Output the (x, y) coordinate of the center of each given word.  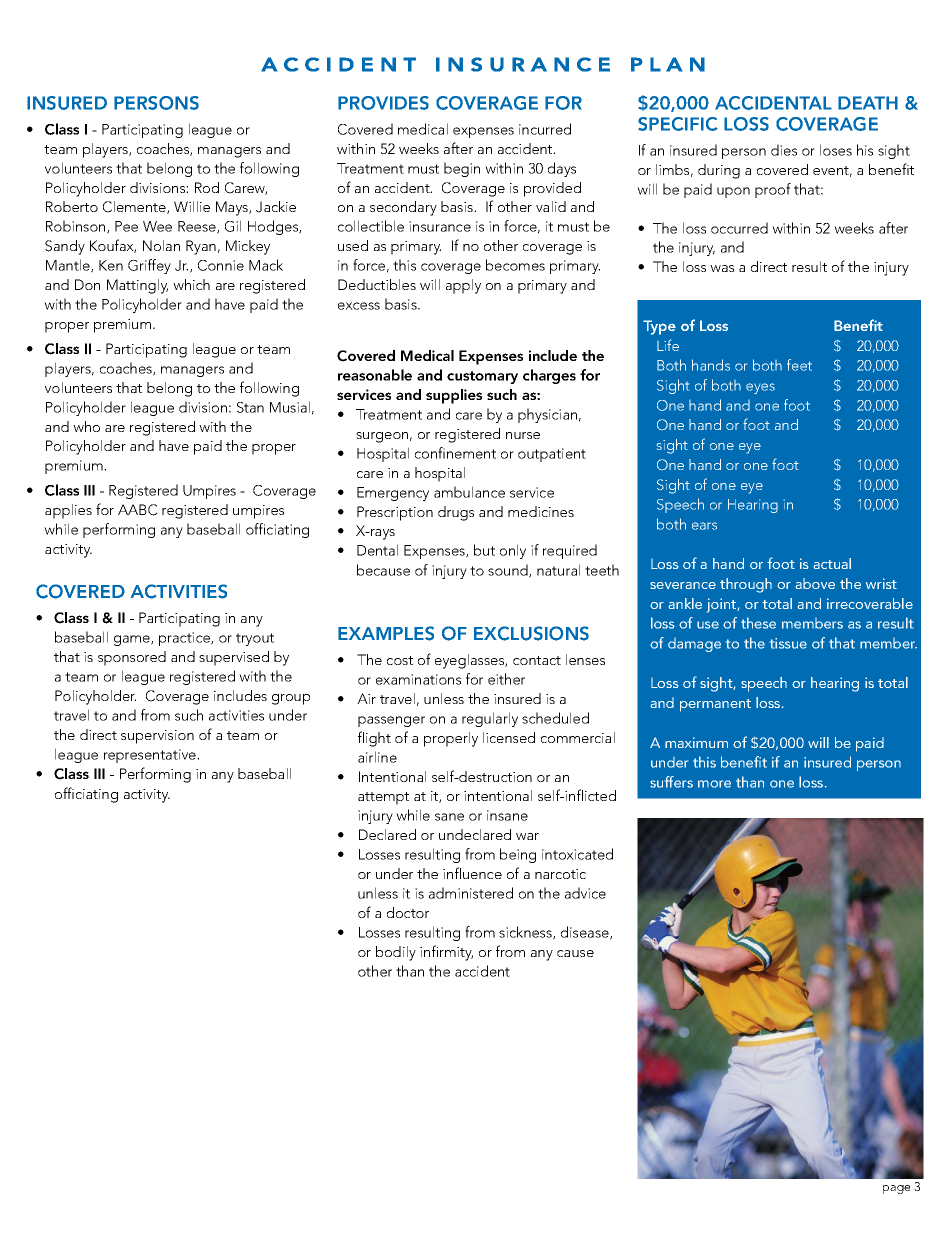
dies (784, 150)
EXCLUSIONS (531, 633)
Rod (207, 187)
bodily (396, 953)
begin (462, 169)
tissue (788, 643)
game (133, 640)
